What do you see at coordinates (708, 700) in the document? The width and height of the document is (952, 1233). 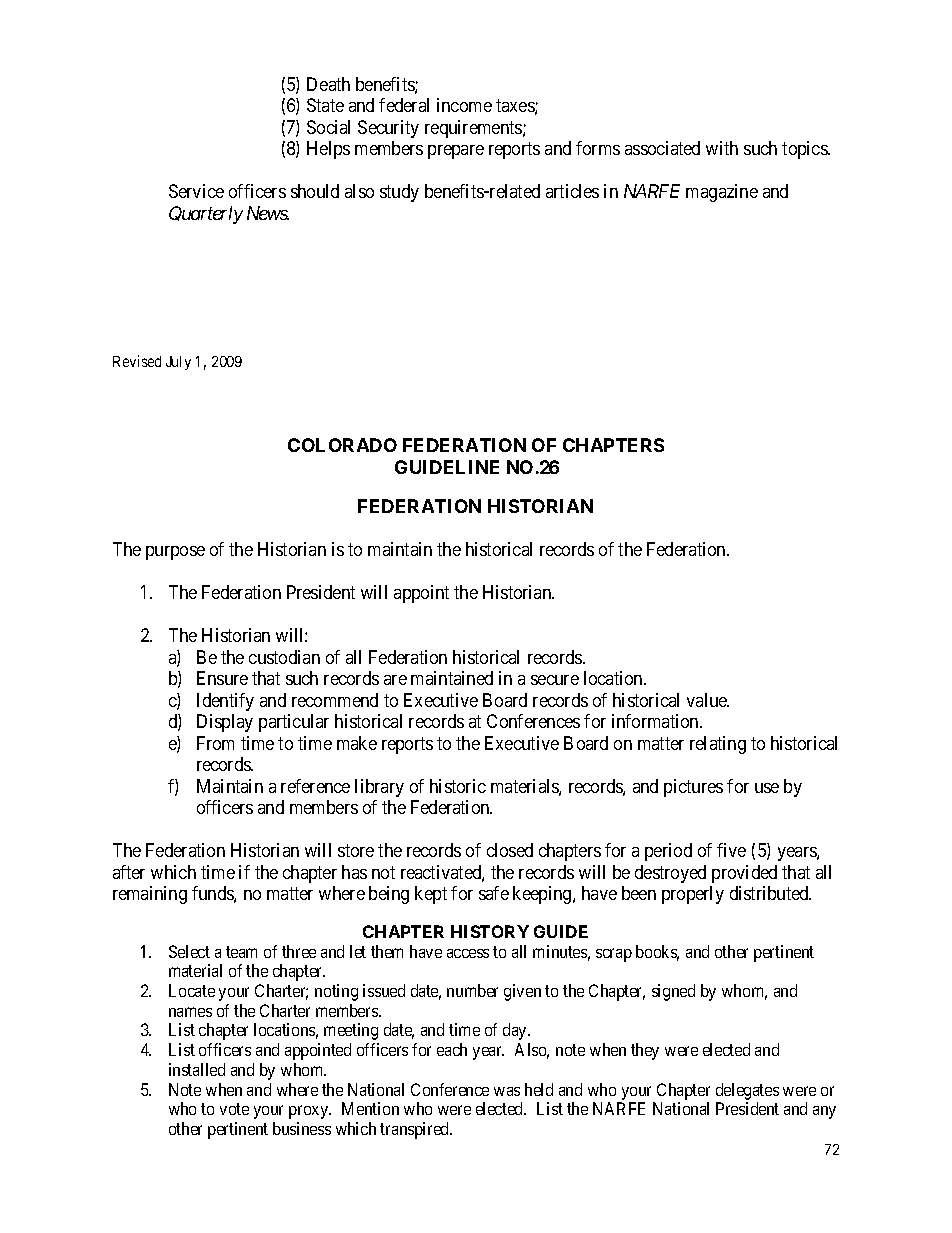 I see `value` at bounding box center [708, 700].
